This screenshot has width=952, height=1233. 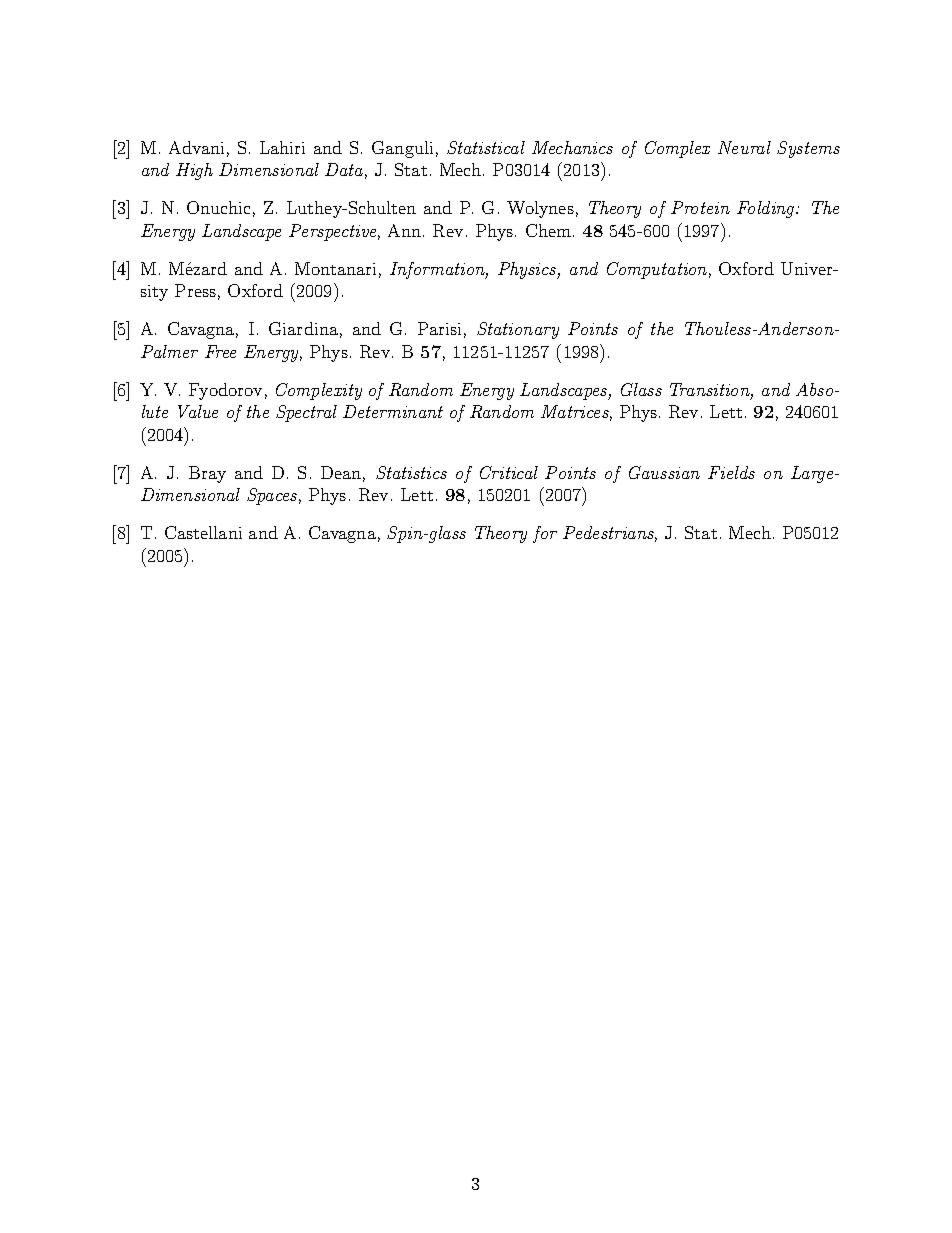 I want to click on Systems, so click(x=808, y=149).
